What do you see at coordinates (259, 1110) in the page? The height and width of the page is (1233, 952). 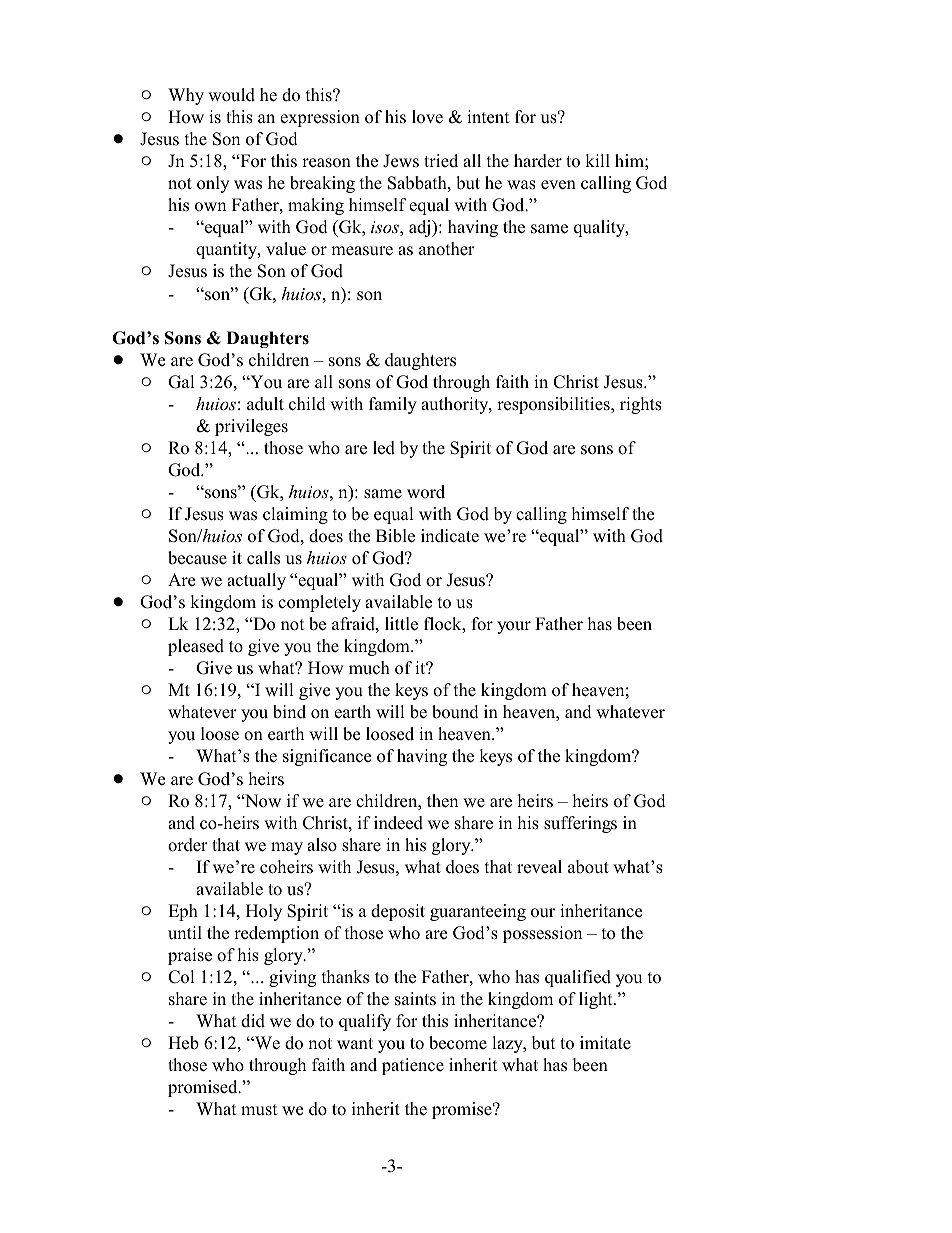 I see `must` at bounding box center [259, 1110].
